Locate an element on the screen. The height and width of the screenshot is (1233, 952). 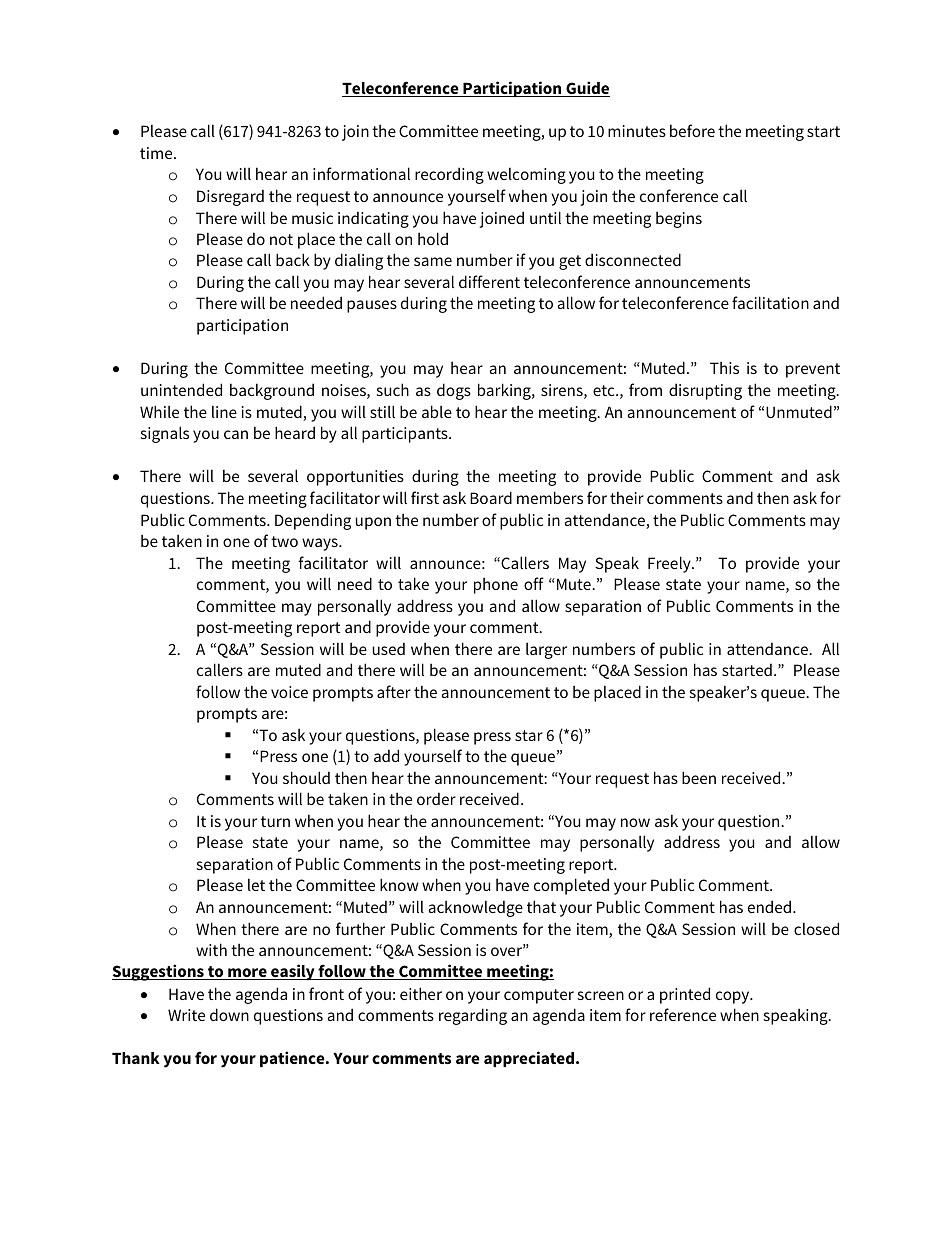
time is located at coordinates (157, 153).
